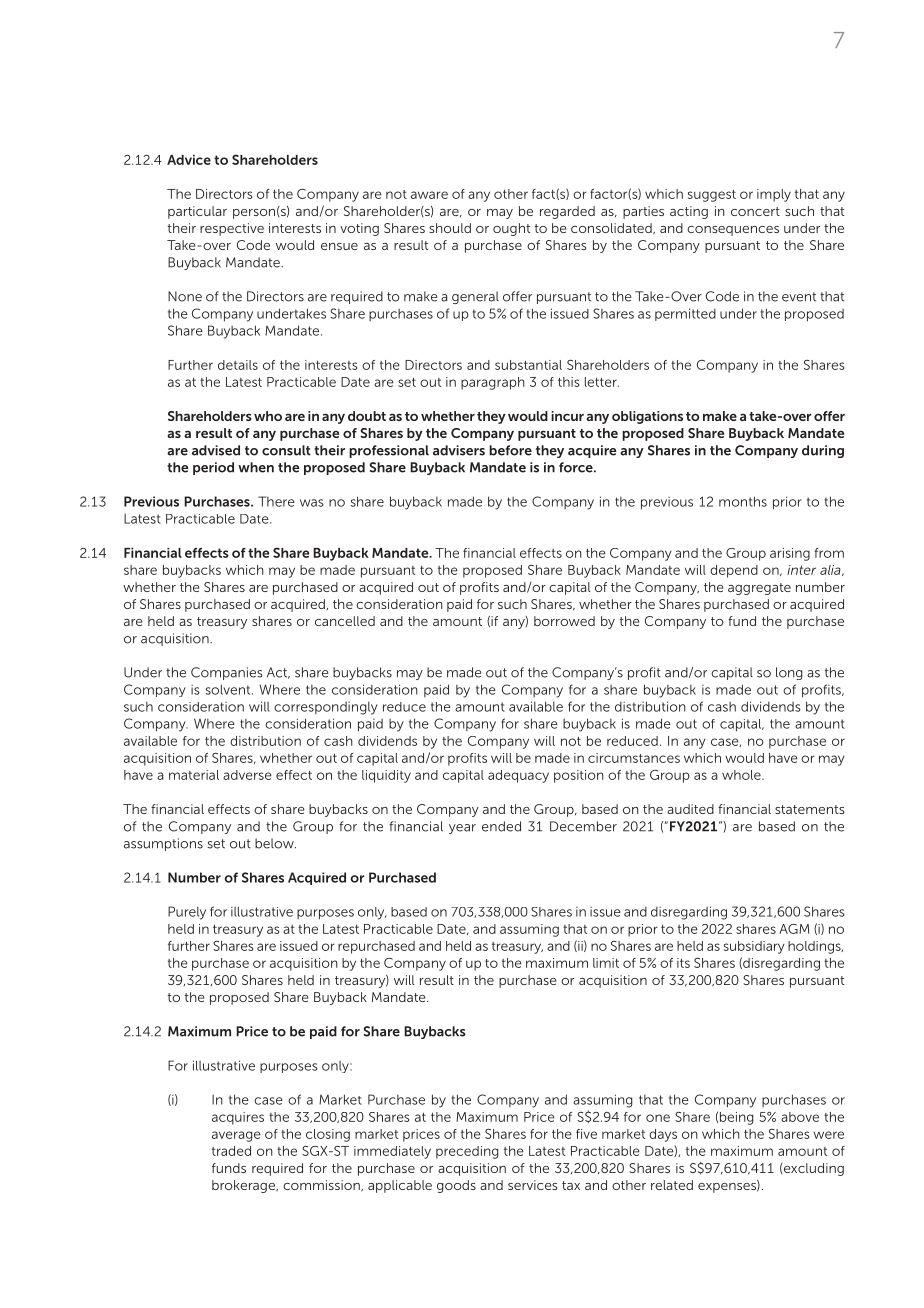 The width and height of the screenshot is (924, 1308). What do you see at coordinates (743, 501) in the screenshot?
I see `months` at bounding box center [743, 501].
